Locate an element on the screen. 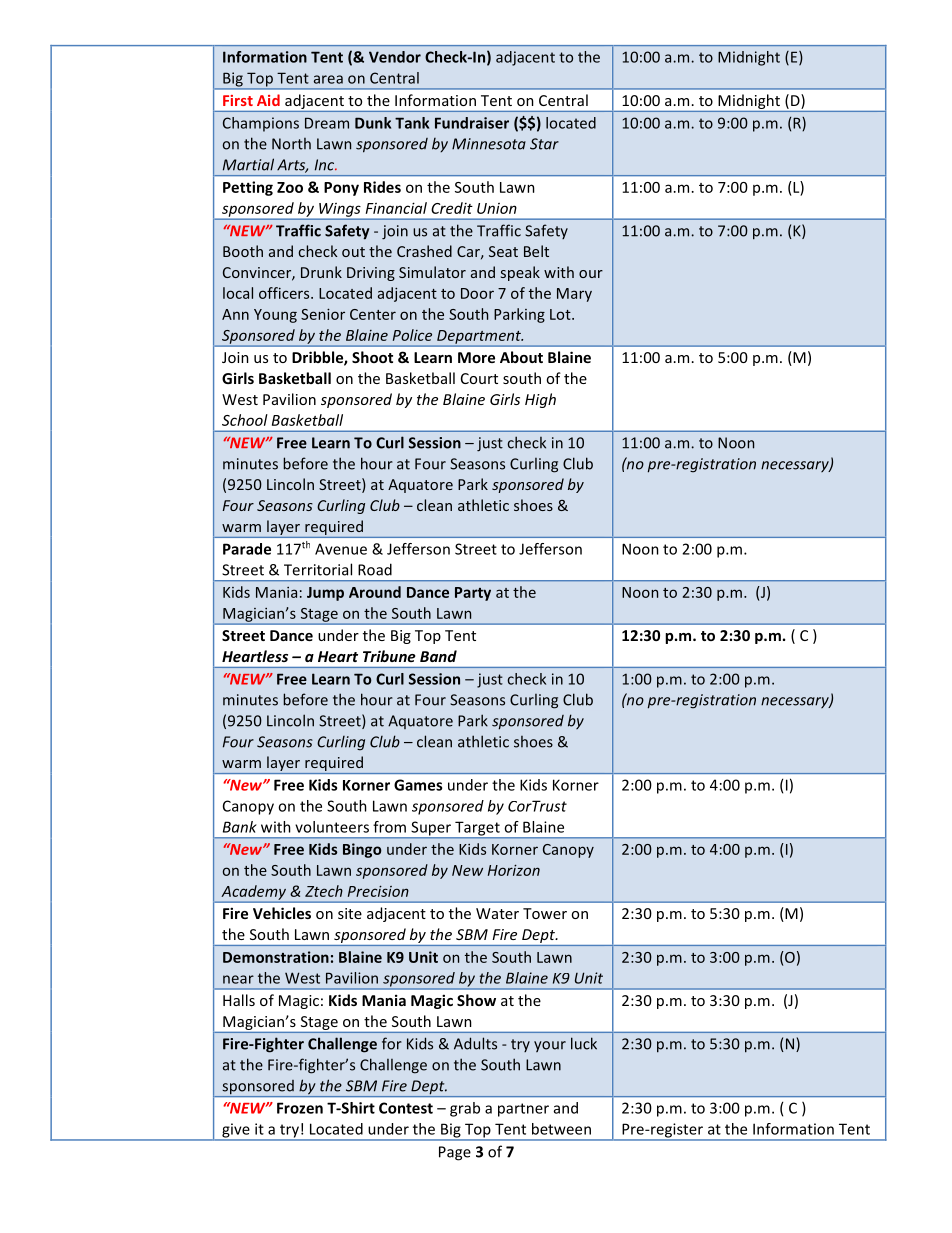 Image resolution: width=952 pixels, height=1233 pixels. Aid is located at coordinates (268, 100).
